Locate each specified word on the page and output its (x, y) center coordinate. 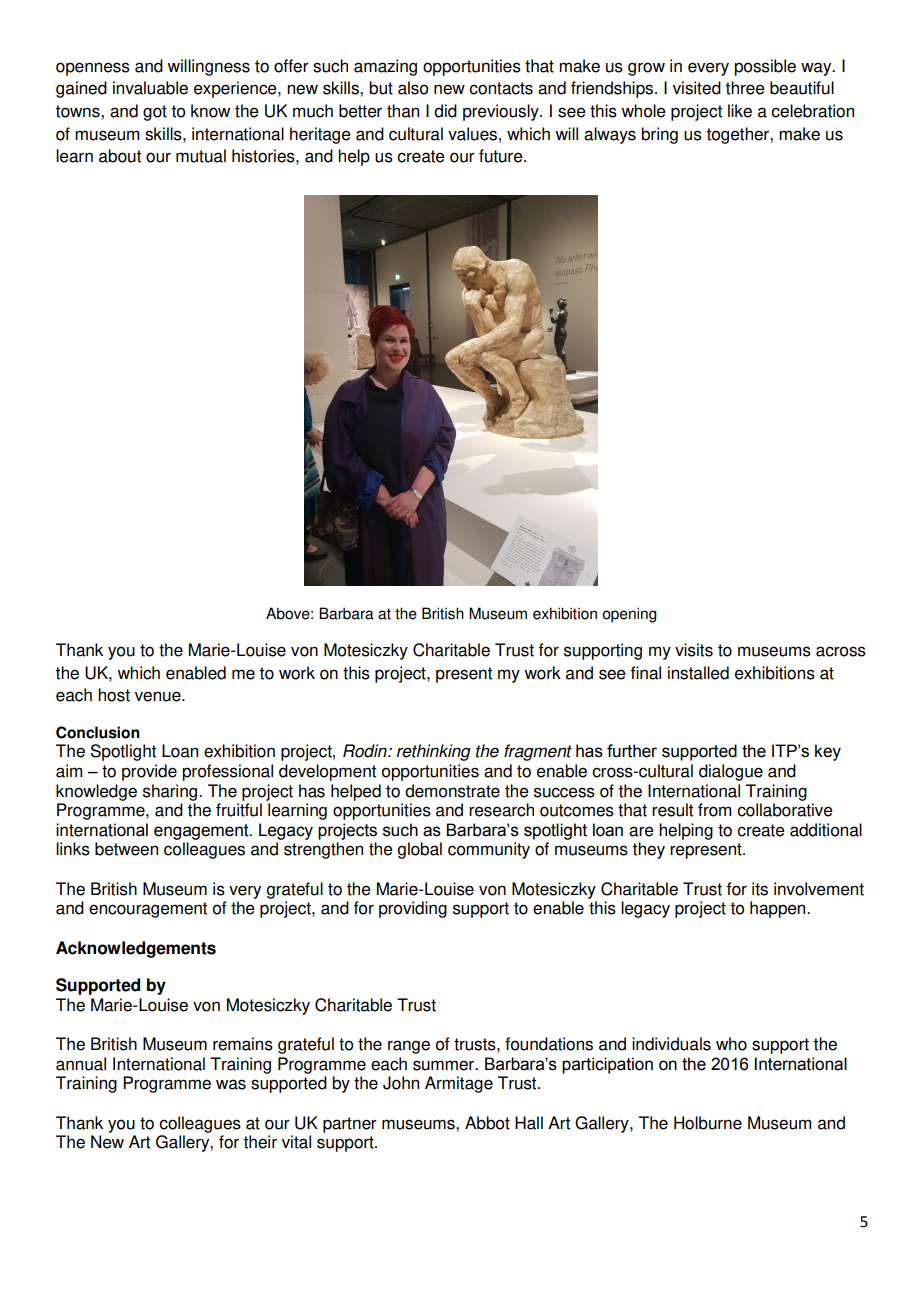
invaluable (150, 88)
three (745, 88)
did (445, 111)
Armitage (459, 1084)
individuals (671, 1044)
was (231, 1084)
